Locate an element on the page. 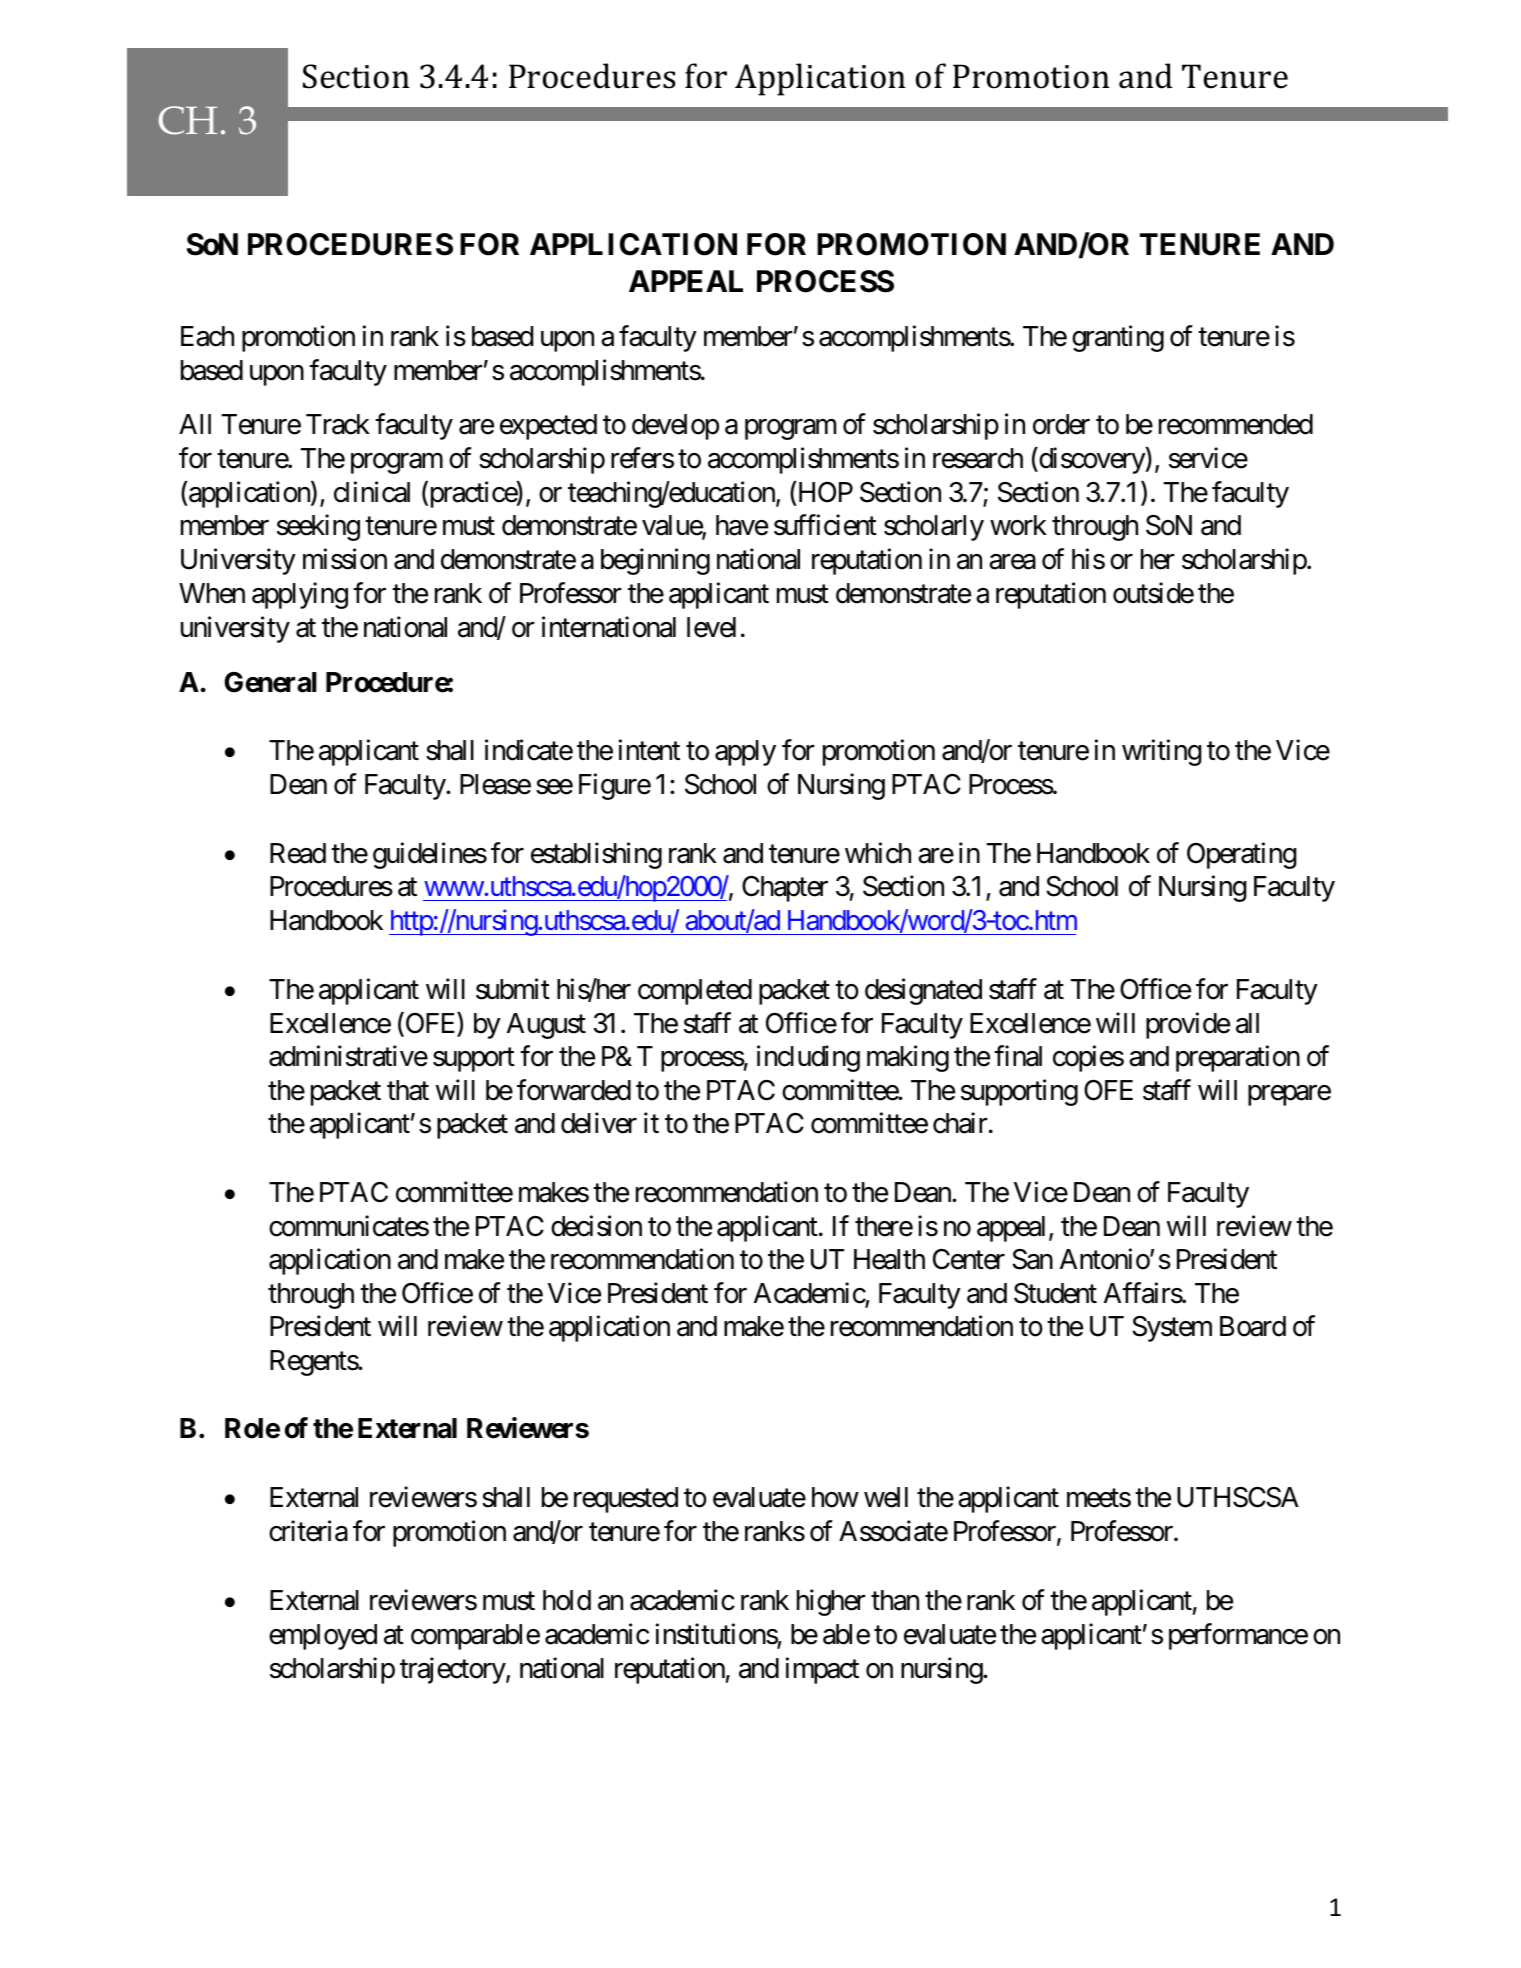 Image resolution: width=1521 pixels, height=1968 pixels. sufficient is located at coordinates (825, 525).
